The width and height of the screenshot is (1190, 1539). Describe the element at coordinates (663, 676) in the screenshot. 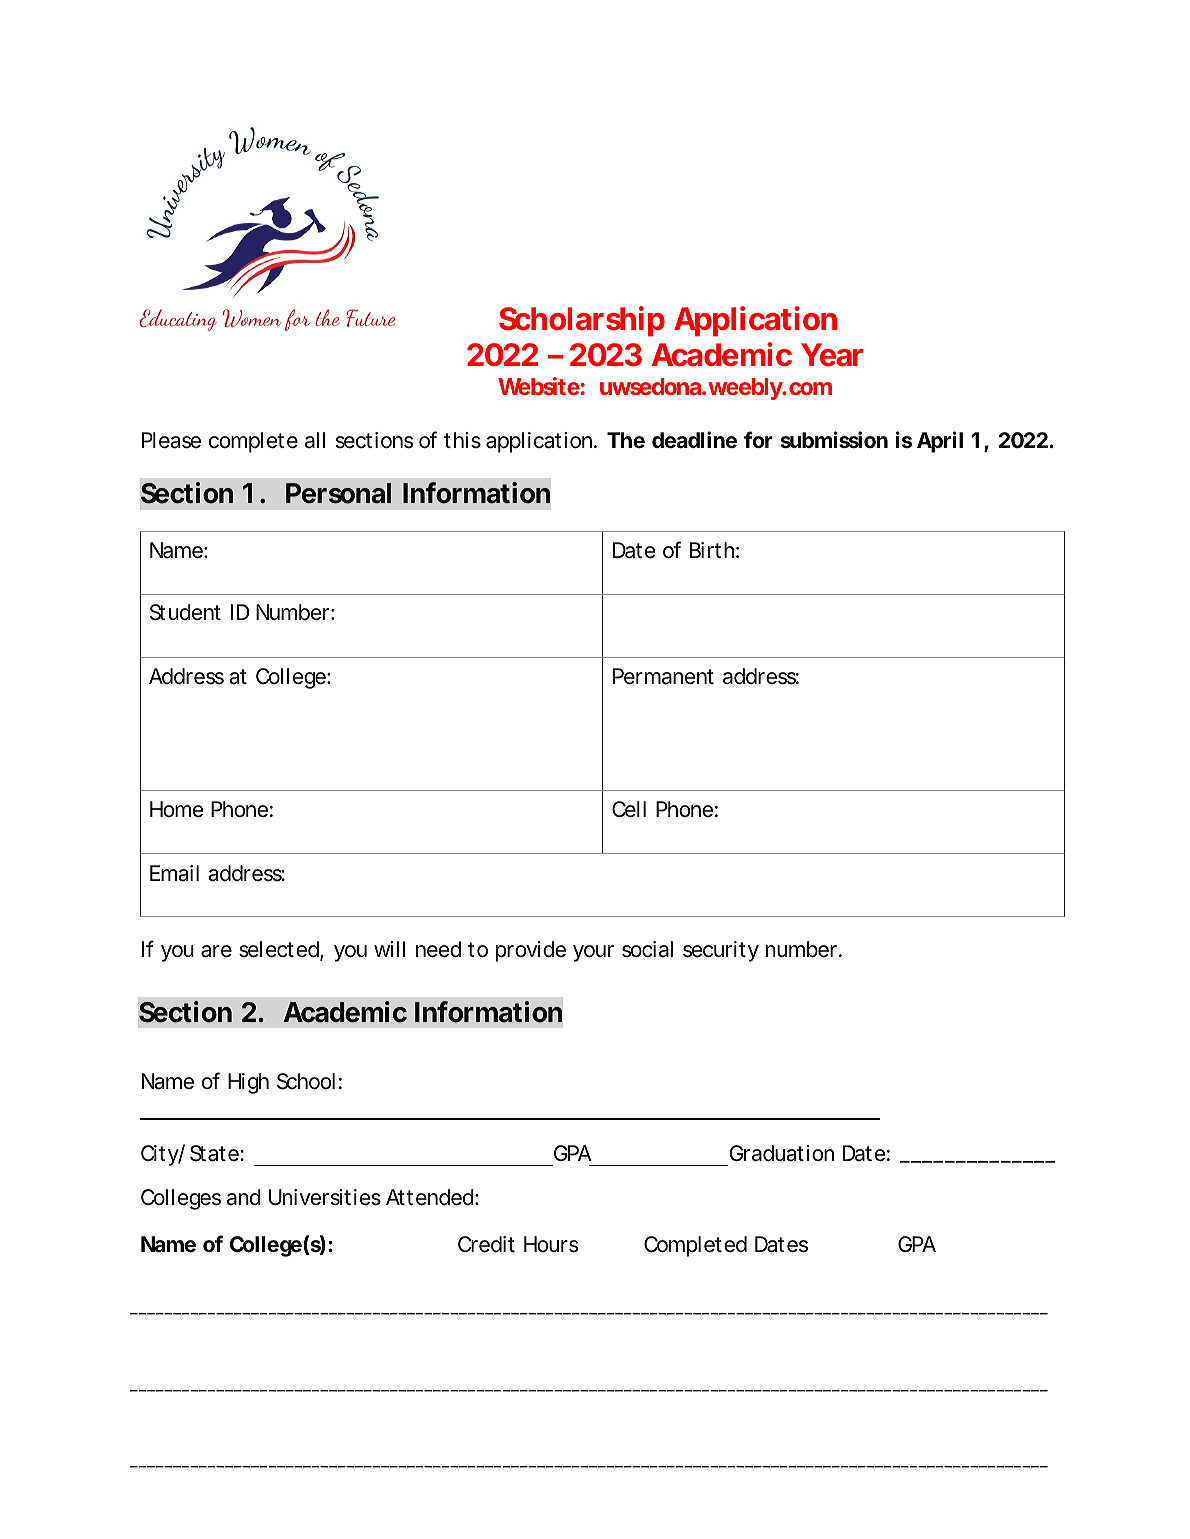

I see `Permanent` at that location.
